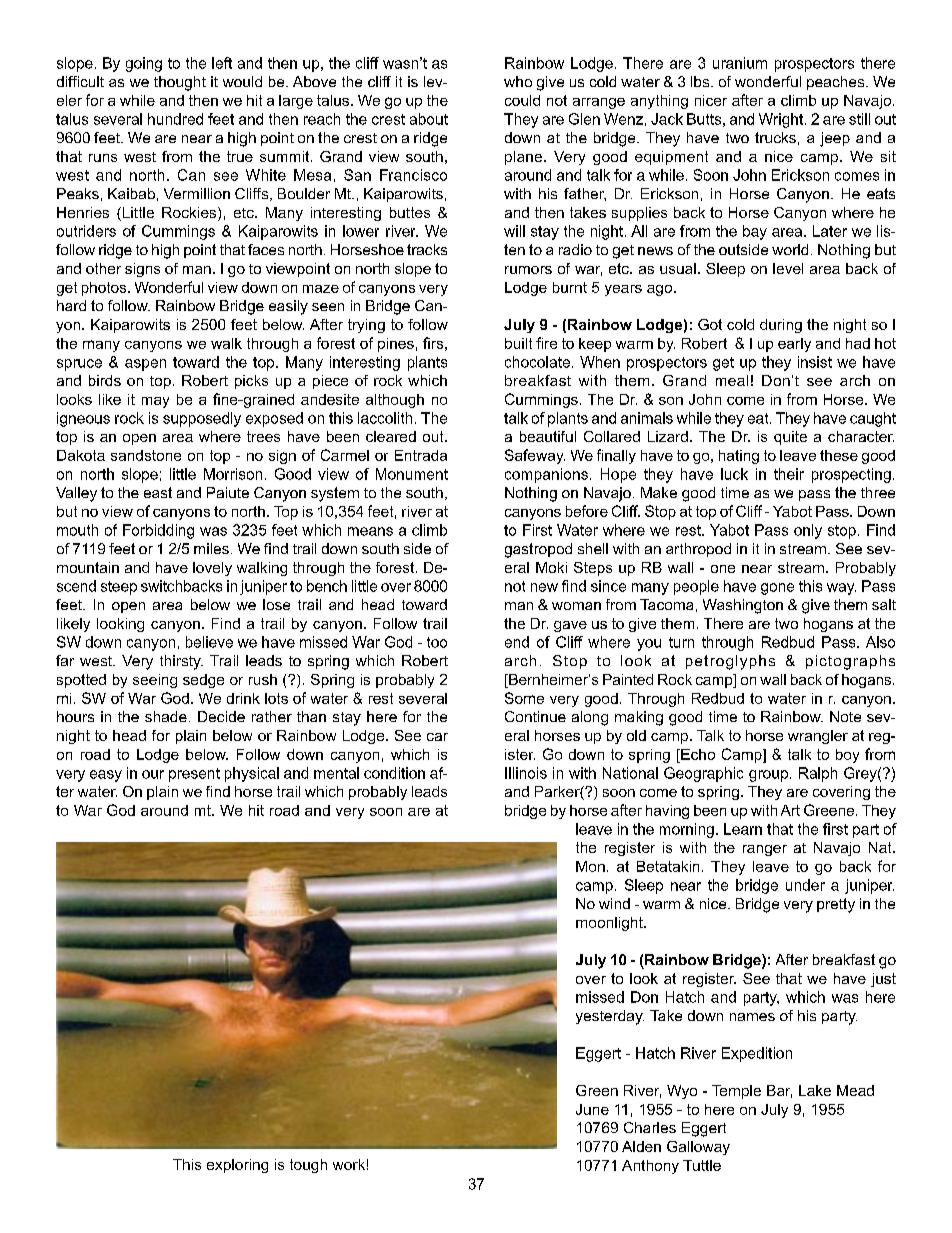 The image size is (952, 1233). Describe the element at coordinates (421, 455) in the document. I see `Entrada` at that location.
